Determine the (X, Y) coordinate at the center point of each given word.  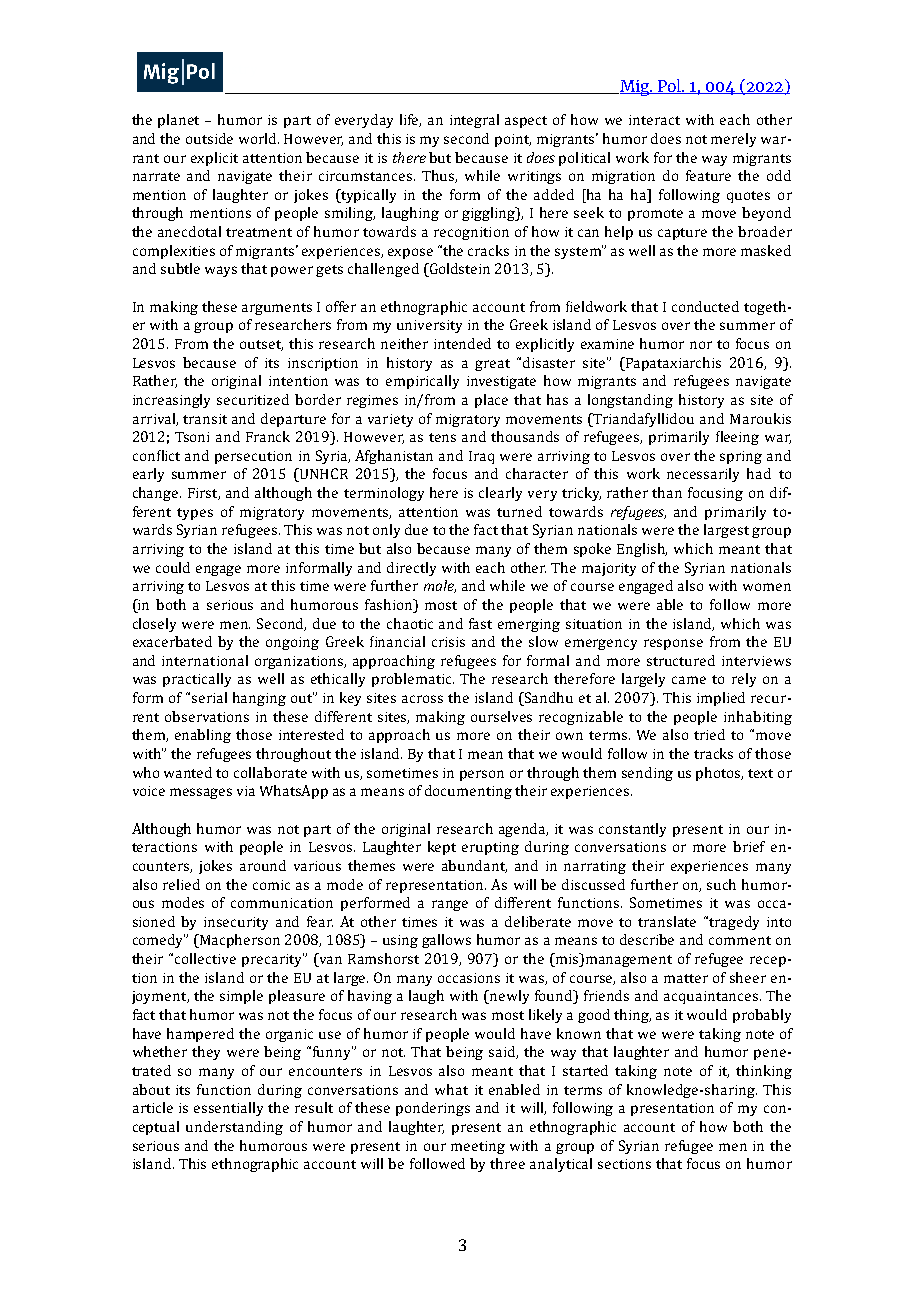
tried (709, 734)
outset (261, 345)
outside (209, 138)
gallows (446, 941)
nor (701, 345)
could (173, 567)
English (642, 550)
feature (708, 175)
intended (462, 343)
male (440, 586)
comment (740, 940)
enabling (203, 736)
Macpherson (239, 941)
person (482, 775)
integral (474, 121)
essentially (228, 1109)
